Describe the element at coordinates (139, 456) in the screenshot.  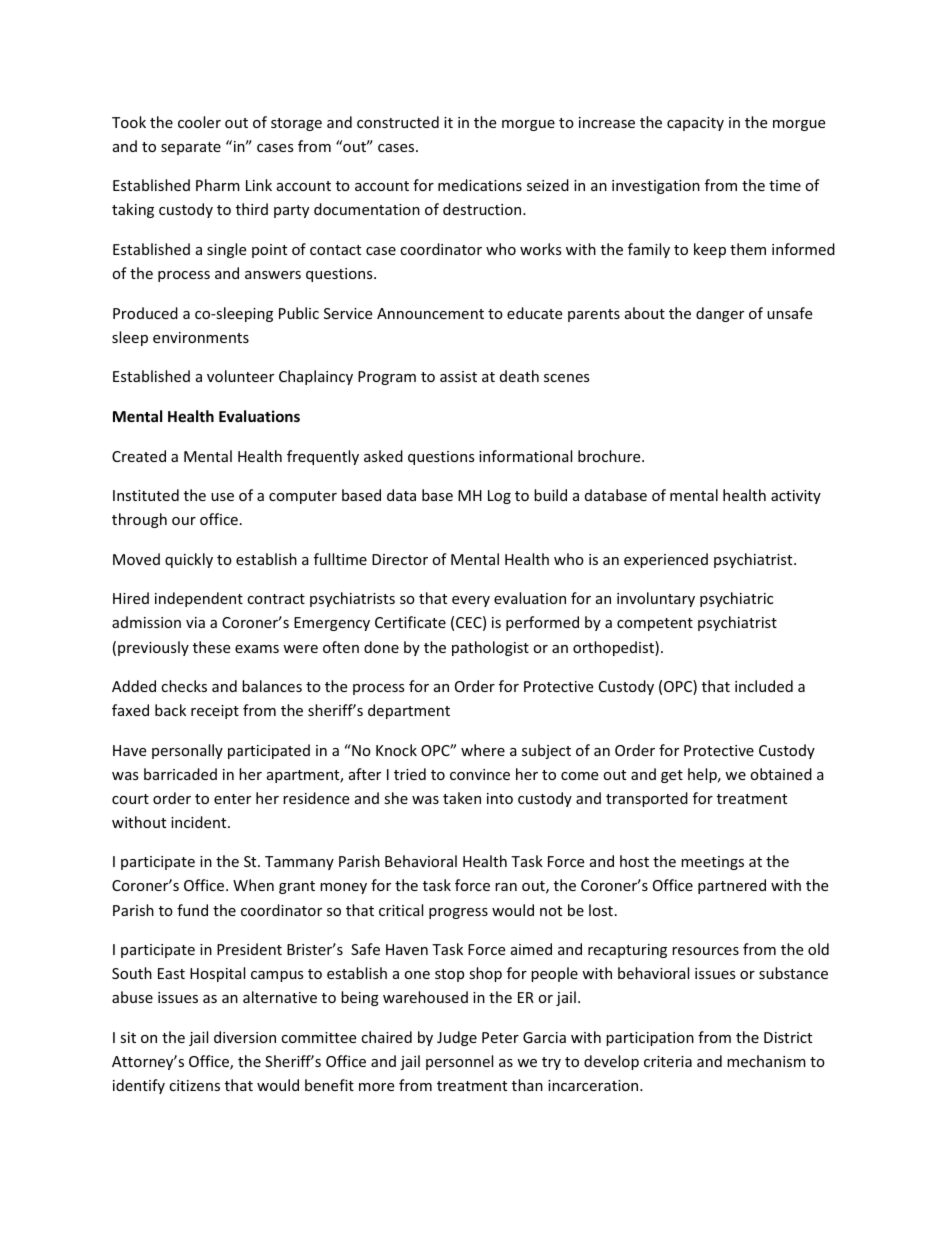
I see `Created` at that location.
